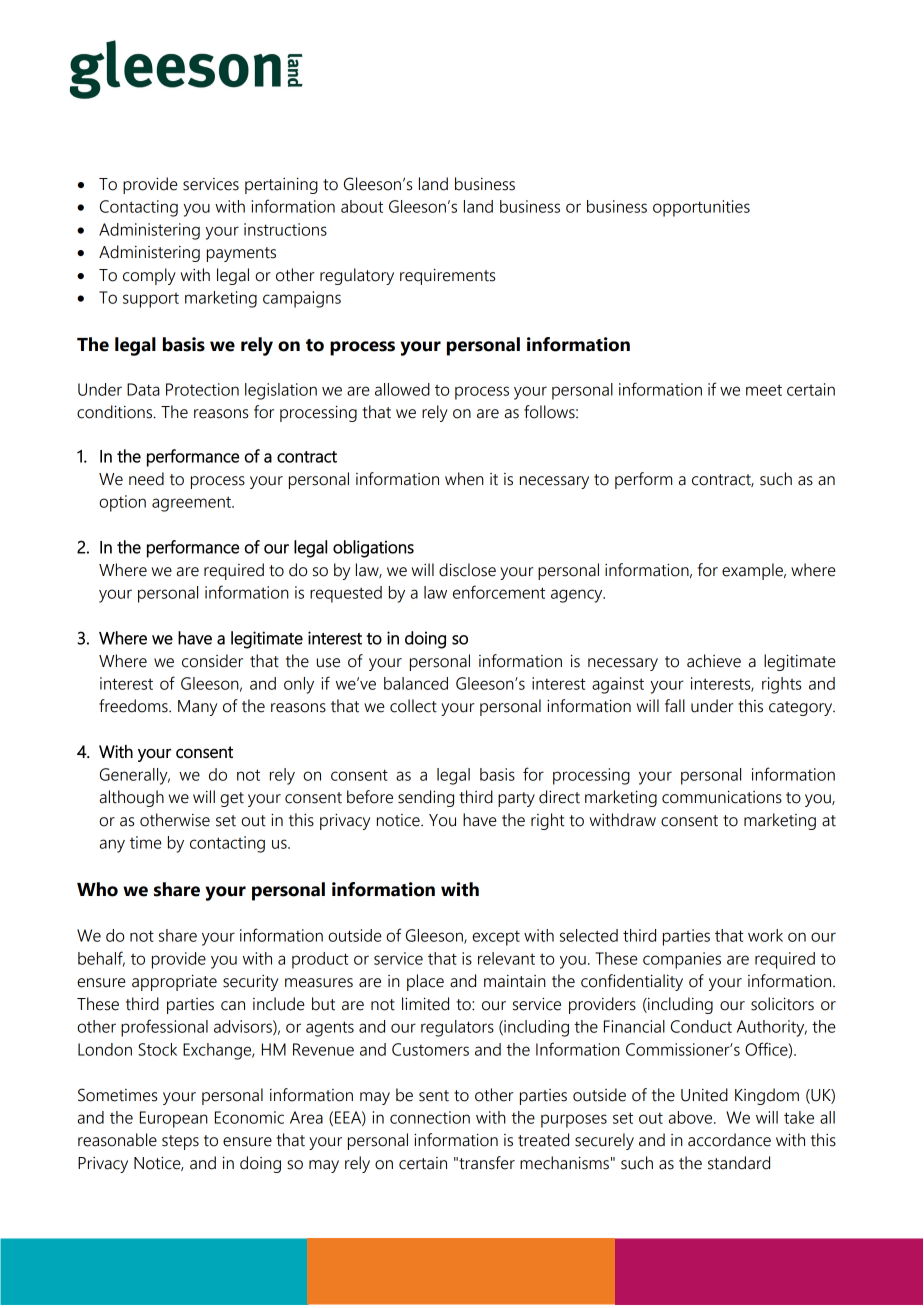 This document has width=924, height=1308. I want to click on get, so click(232, 799).
